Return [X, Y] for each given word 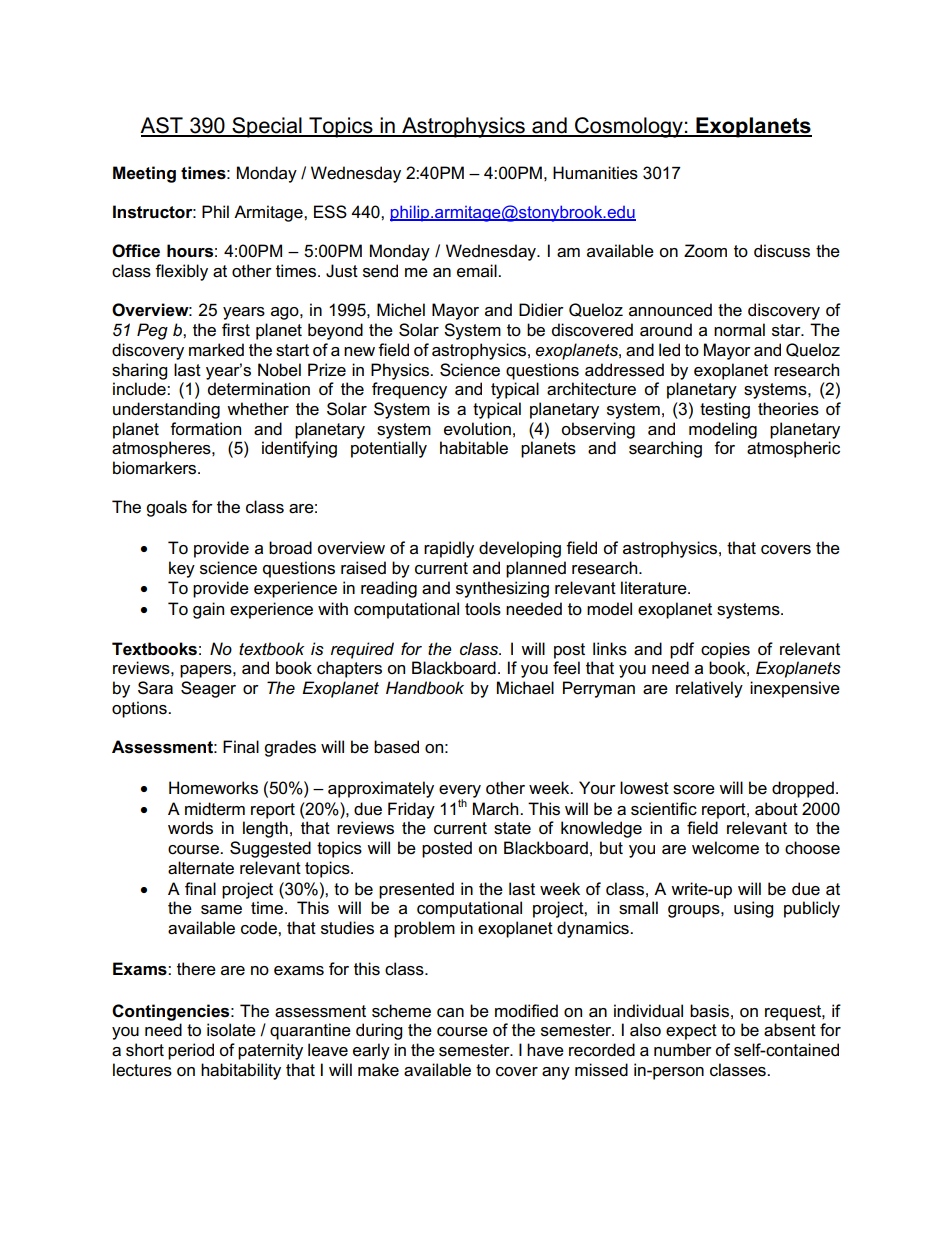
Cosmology [629, 127]
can [450, 1013]
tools [483, 609]
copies [725, 650]
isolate [231, 1030]
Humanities [595, 173]
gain [208, 610]
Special [267, 127]
